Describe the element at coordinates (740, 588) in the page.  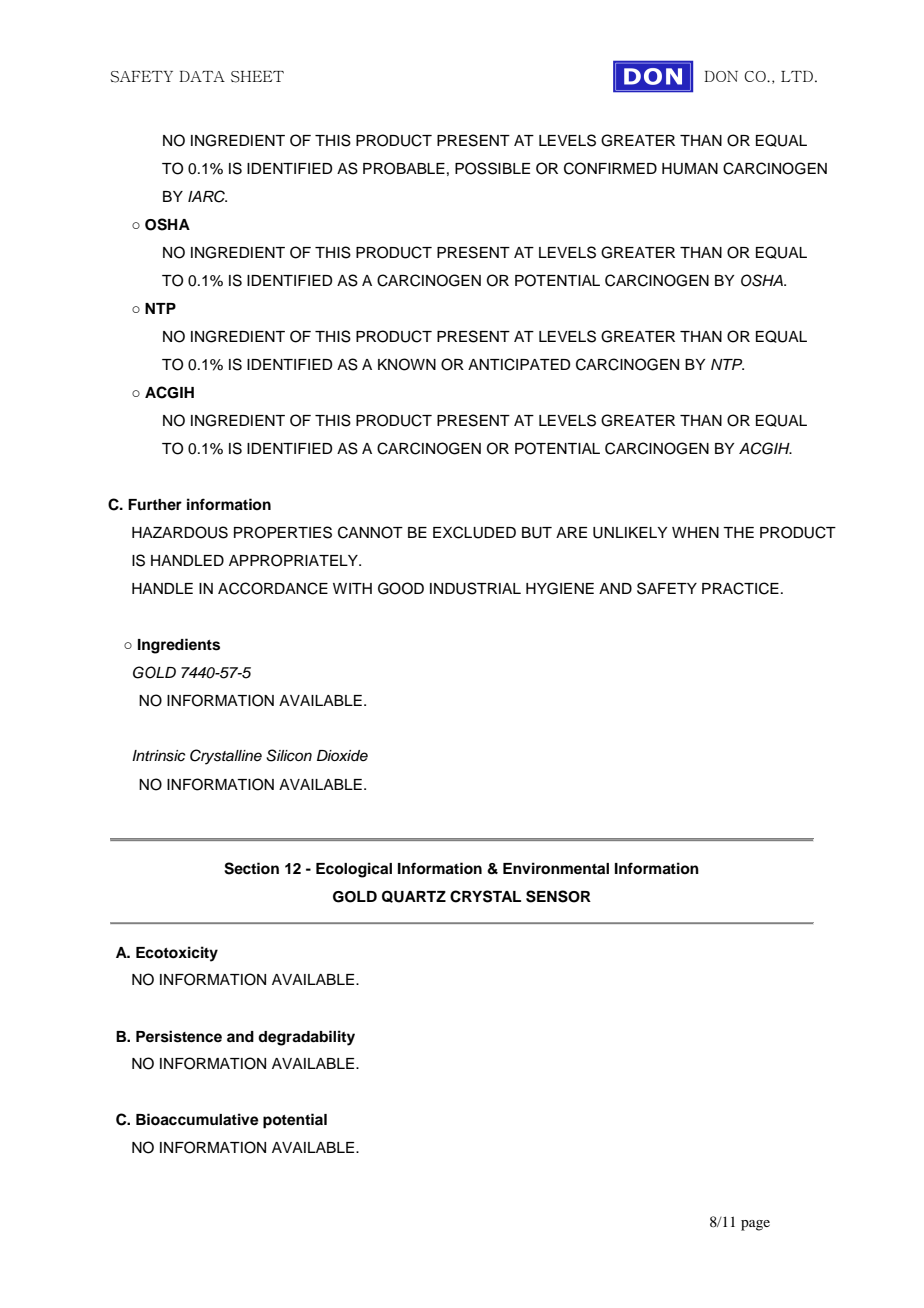
I see `PRACTICE` at that location.
